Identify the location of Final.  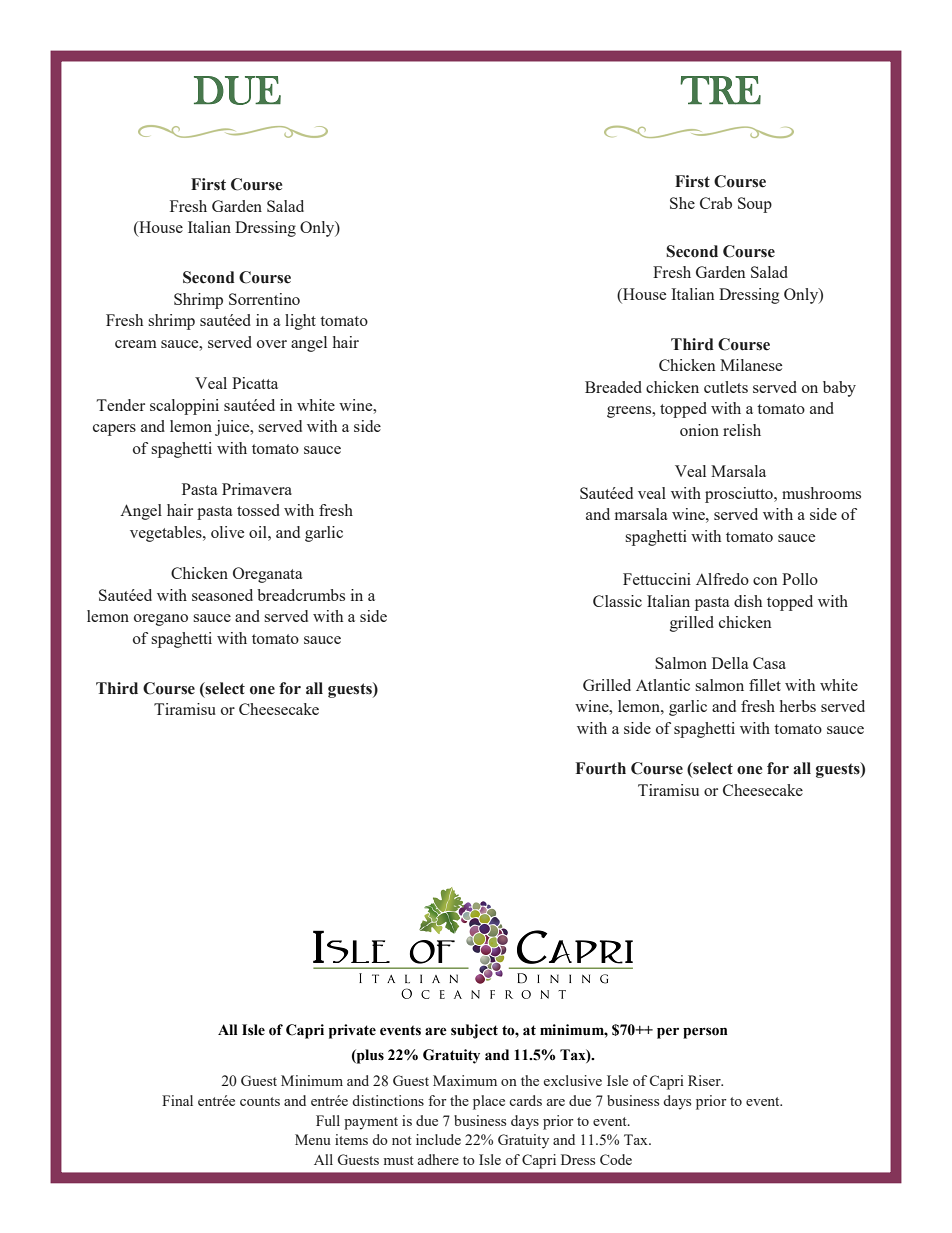
(177, 1100).
